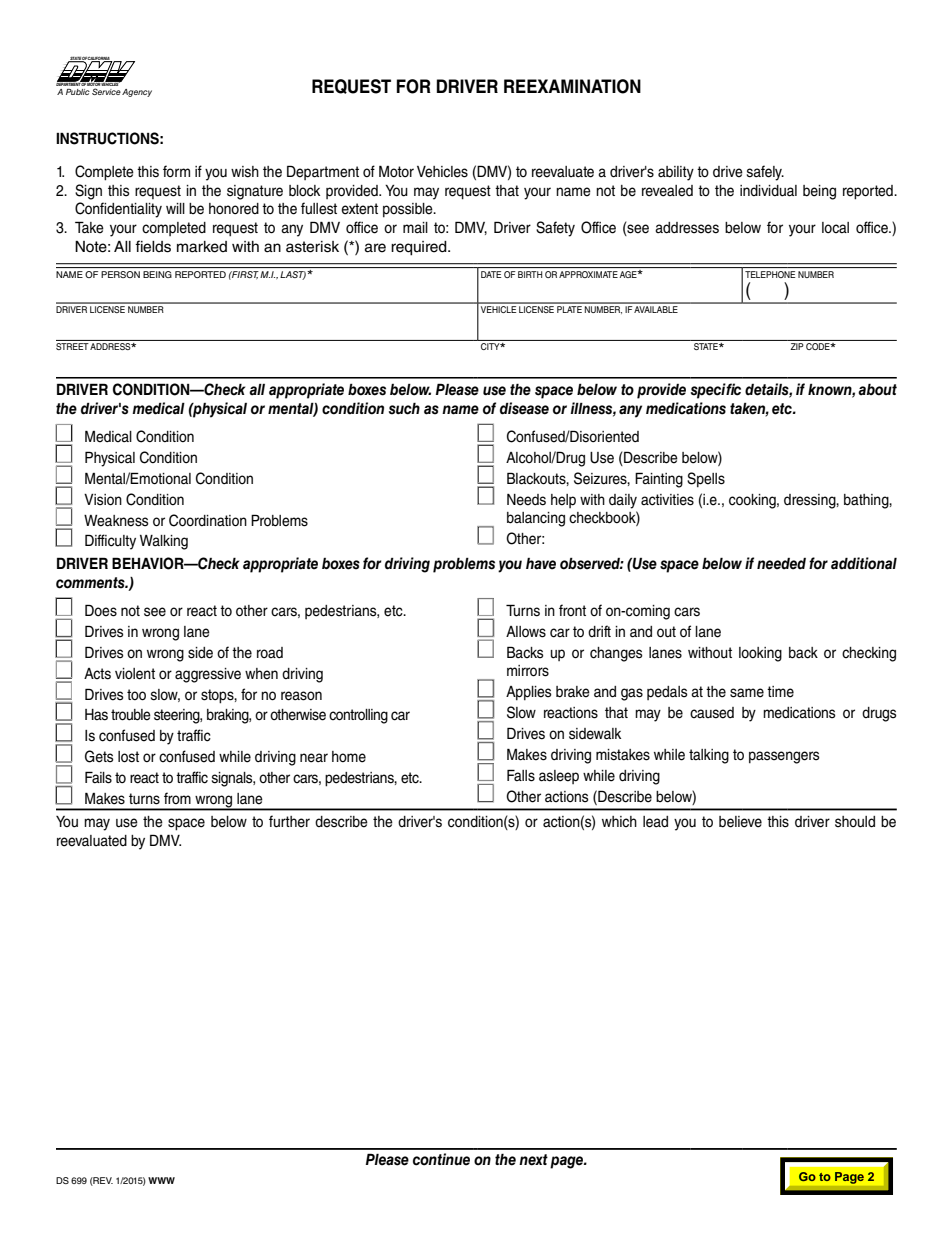 This image has width=952, height=1233. I want to click on WWW, so click(161, 1180).
